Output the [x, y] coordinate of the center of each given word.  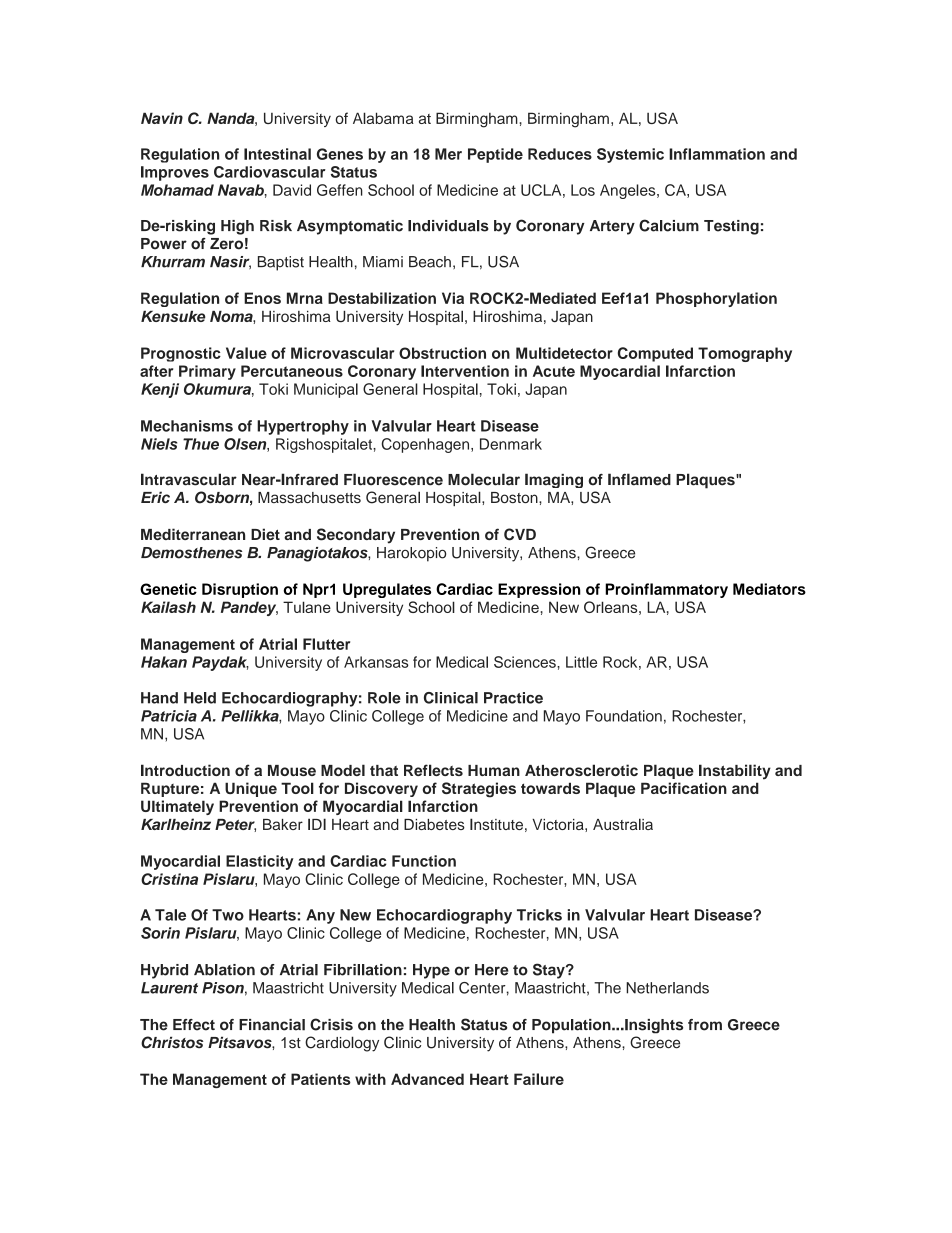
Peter [235, 825]
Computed [655, 354]
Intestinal [277, 154]
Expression [539, 590]
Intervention [465, 371]
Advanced [427, 1079]
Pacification [684, 788]
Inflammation [717, 154]
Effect [194, 1025]
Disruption [240, 590]
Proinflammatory [666, 590]
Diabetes [434, 824]
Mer [448, 154]
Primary [207, 372]
